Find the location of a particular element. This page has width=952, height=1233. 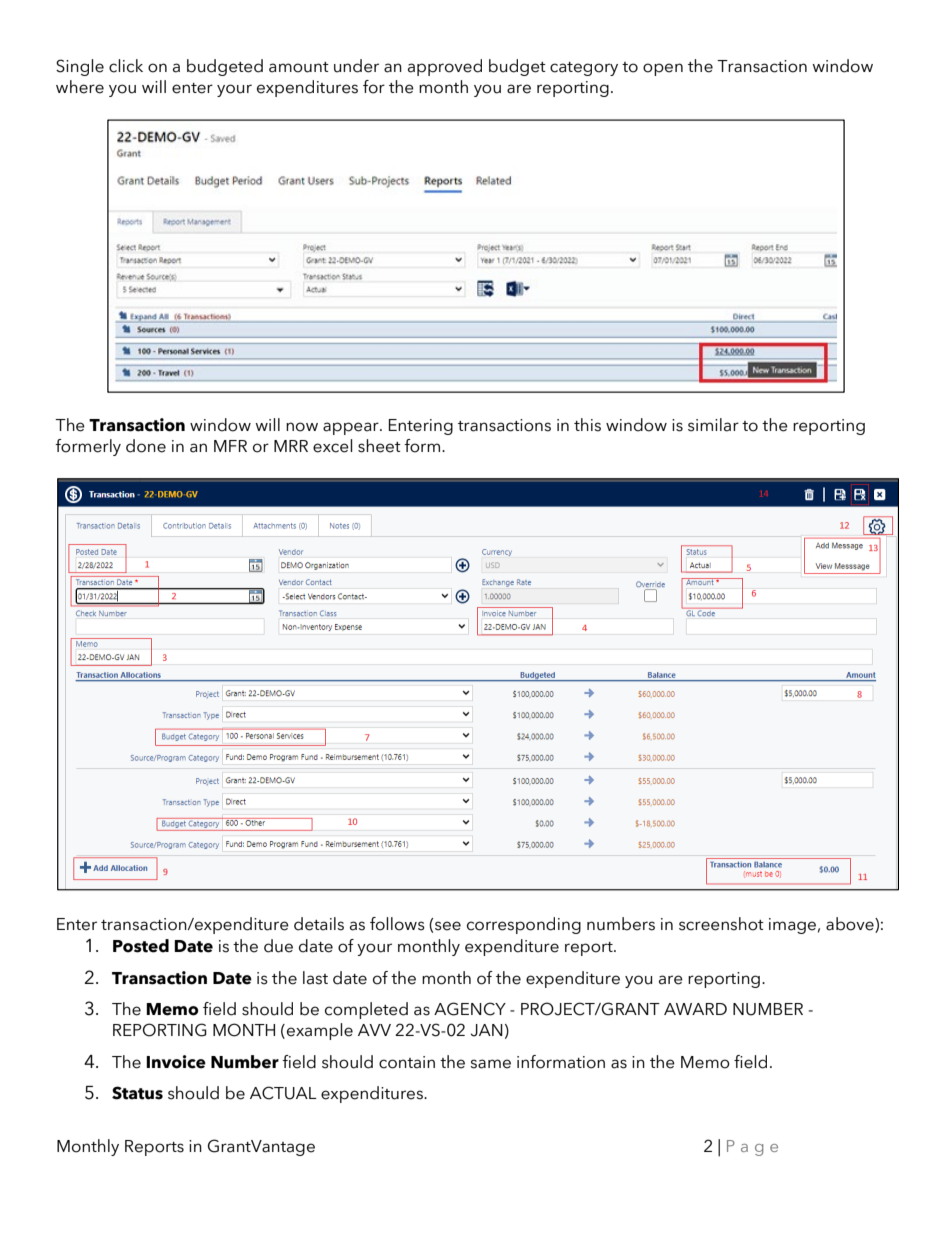

sheet is located at coordinates (379, 446).
